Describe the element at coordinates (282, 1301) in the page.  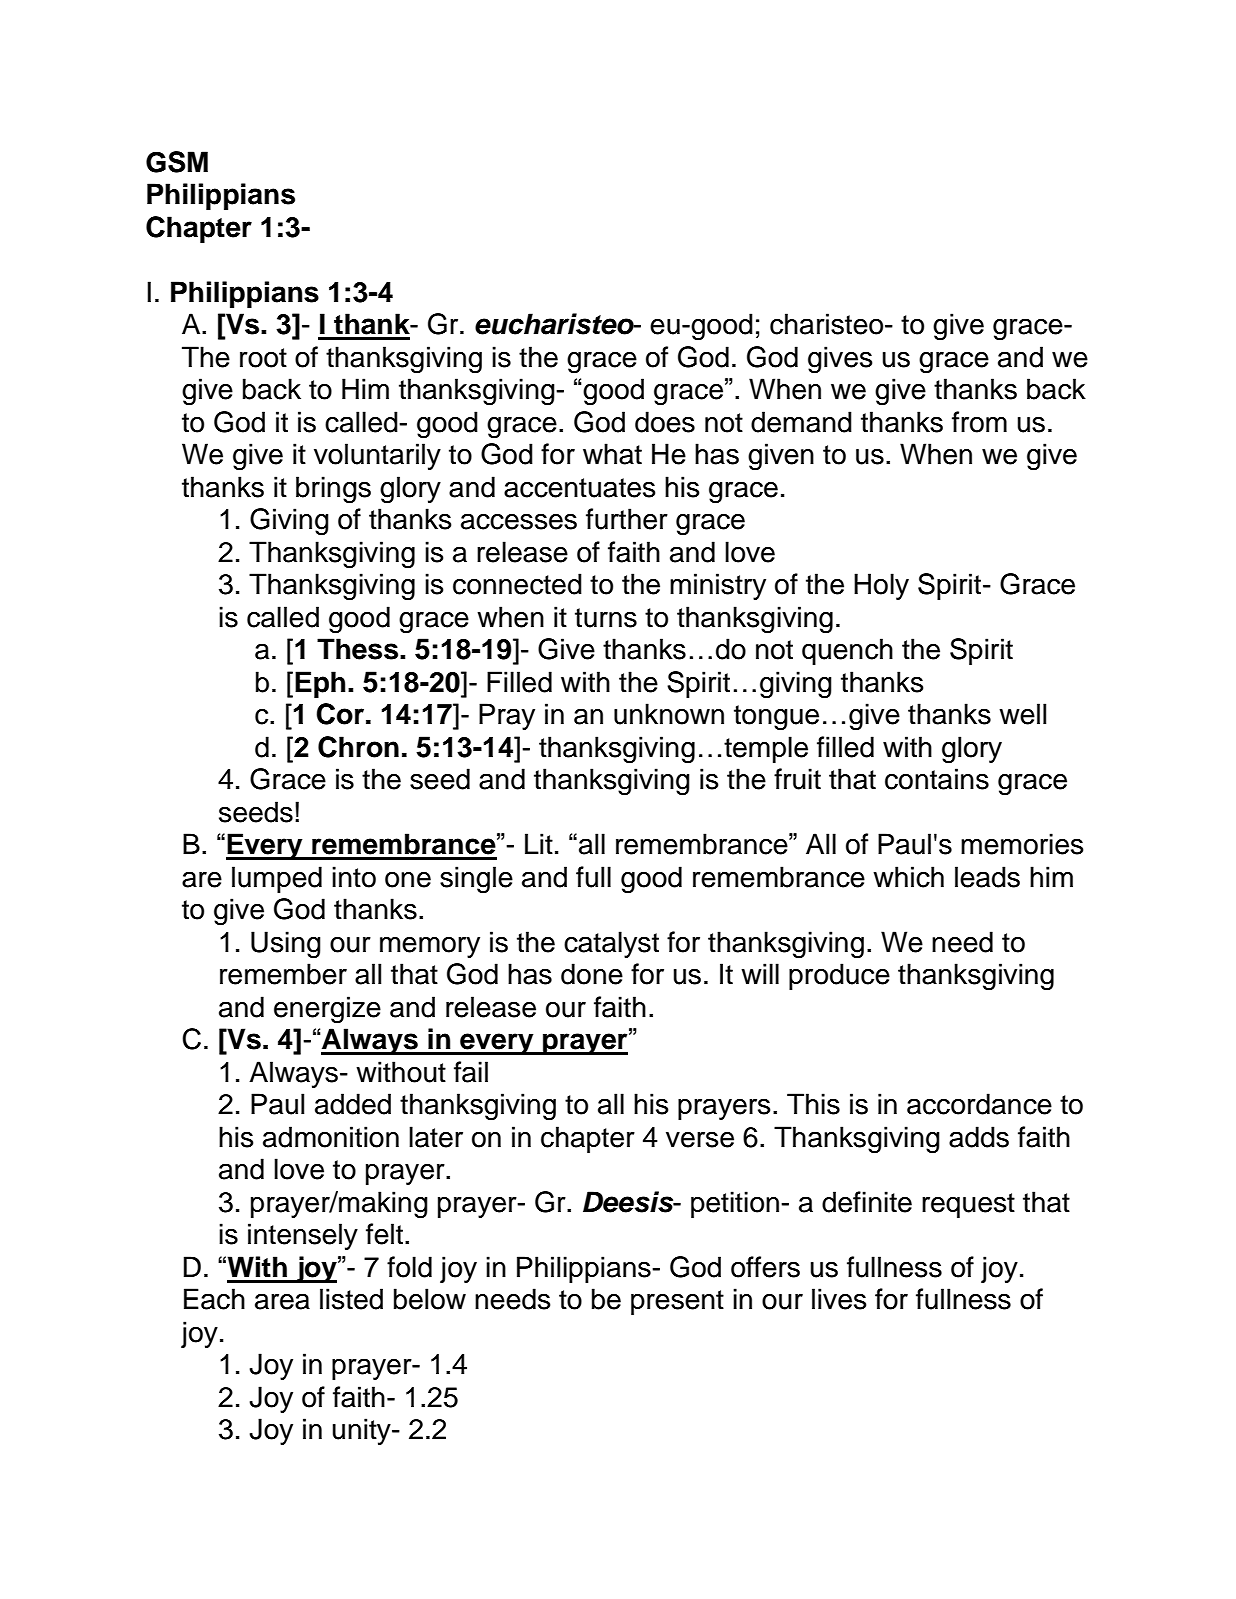
I see `area` at that location.
